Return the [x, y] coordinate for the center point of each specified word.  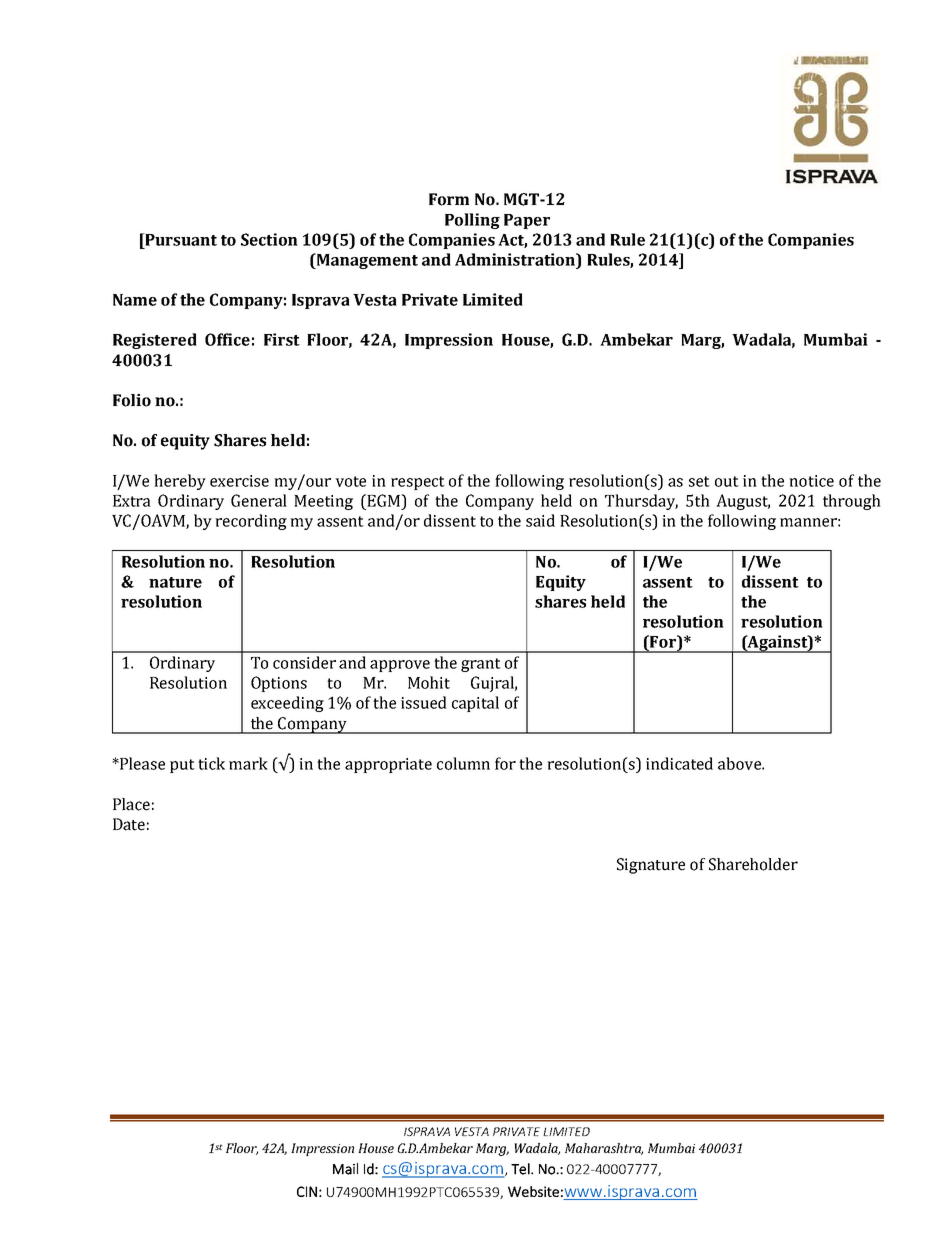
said [540, 520]
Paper [527, 221]
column [463, 763]
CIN [307, 1191]
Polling [472, 221]
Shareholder [753, 864]
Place [131, 804]
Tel [521, 1169]
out [727, 481]
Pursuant [180, 239]
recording [251, 522]
